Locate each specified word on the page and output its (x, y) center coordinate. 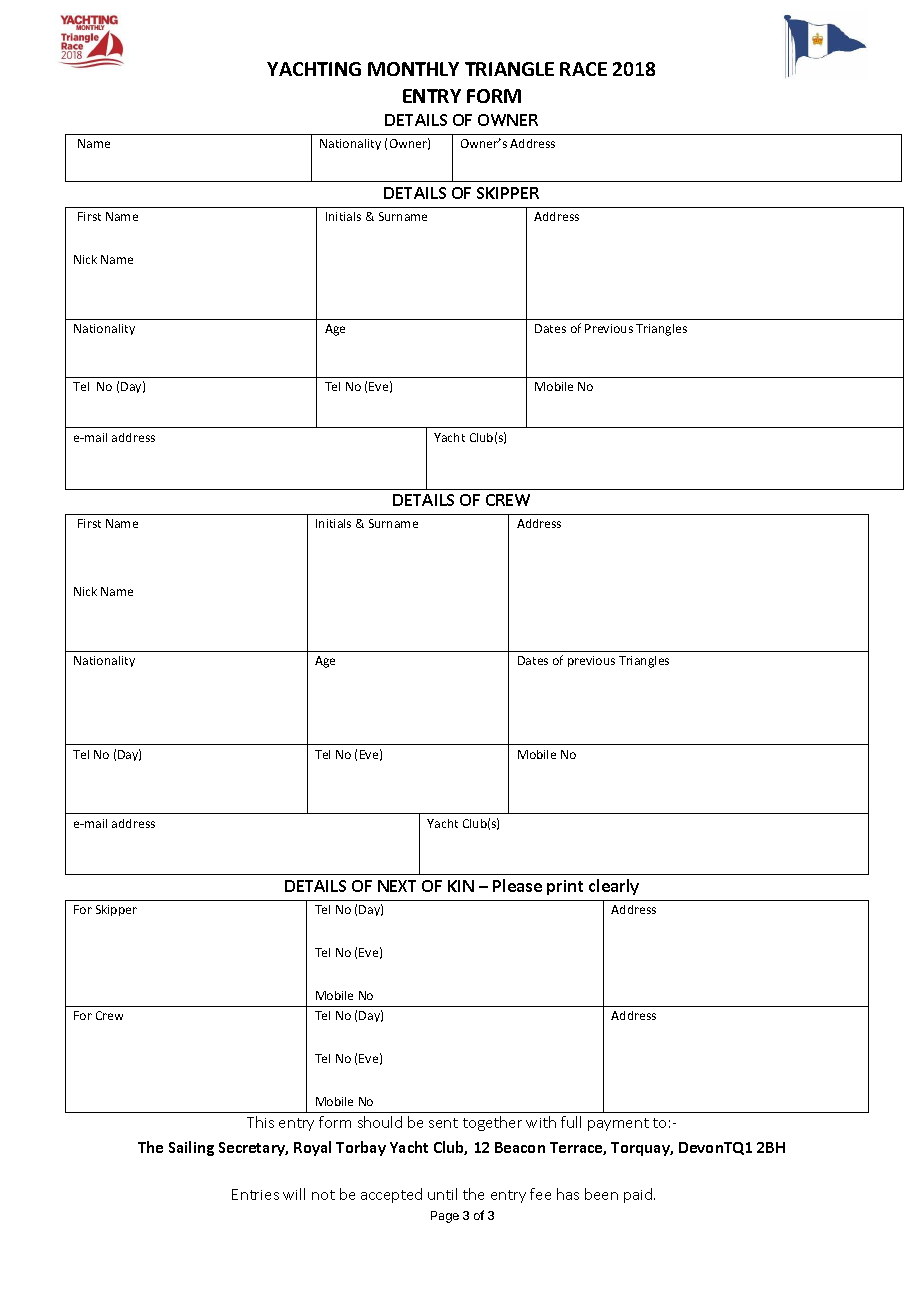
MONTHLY (413, 69)
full (571, 1122)
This (260, 1122)
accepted (391, 1195)
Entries (255, 1194)
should (380, 1122)
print (565, 887)
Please (517, 885)
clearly (614, 887)
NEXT (397, 886)
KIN (461, 886)
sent (443, 1123)
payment (618, 1124)
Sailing (191, 1148)
